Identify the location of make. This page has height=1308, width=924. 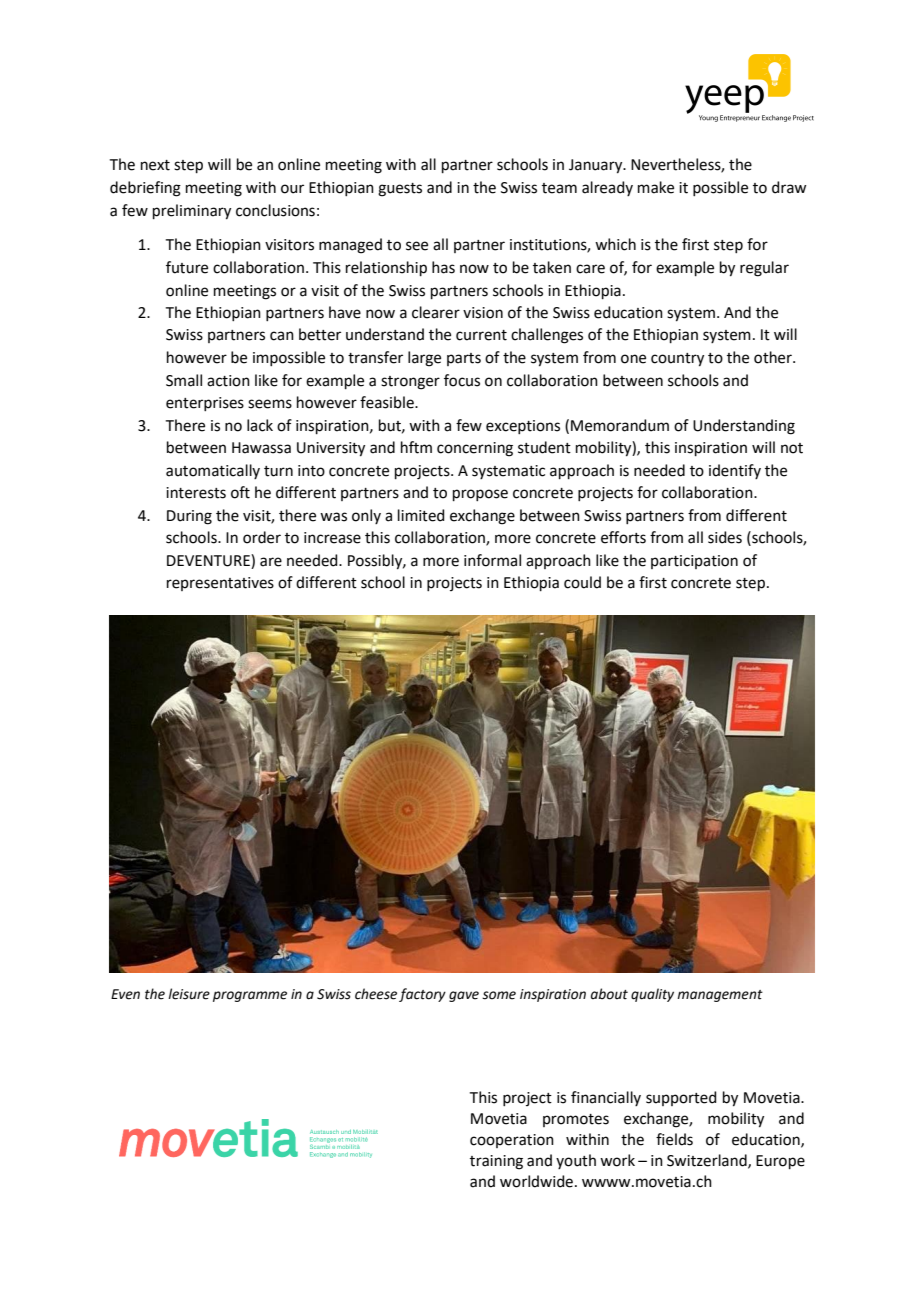
(656, 187).
